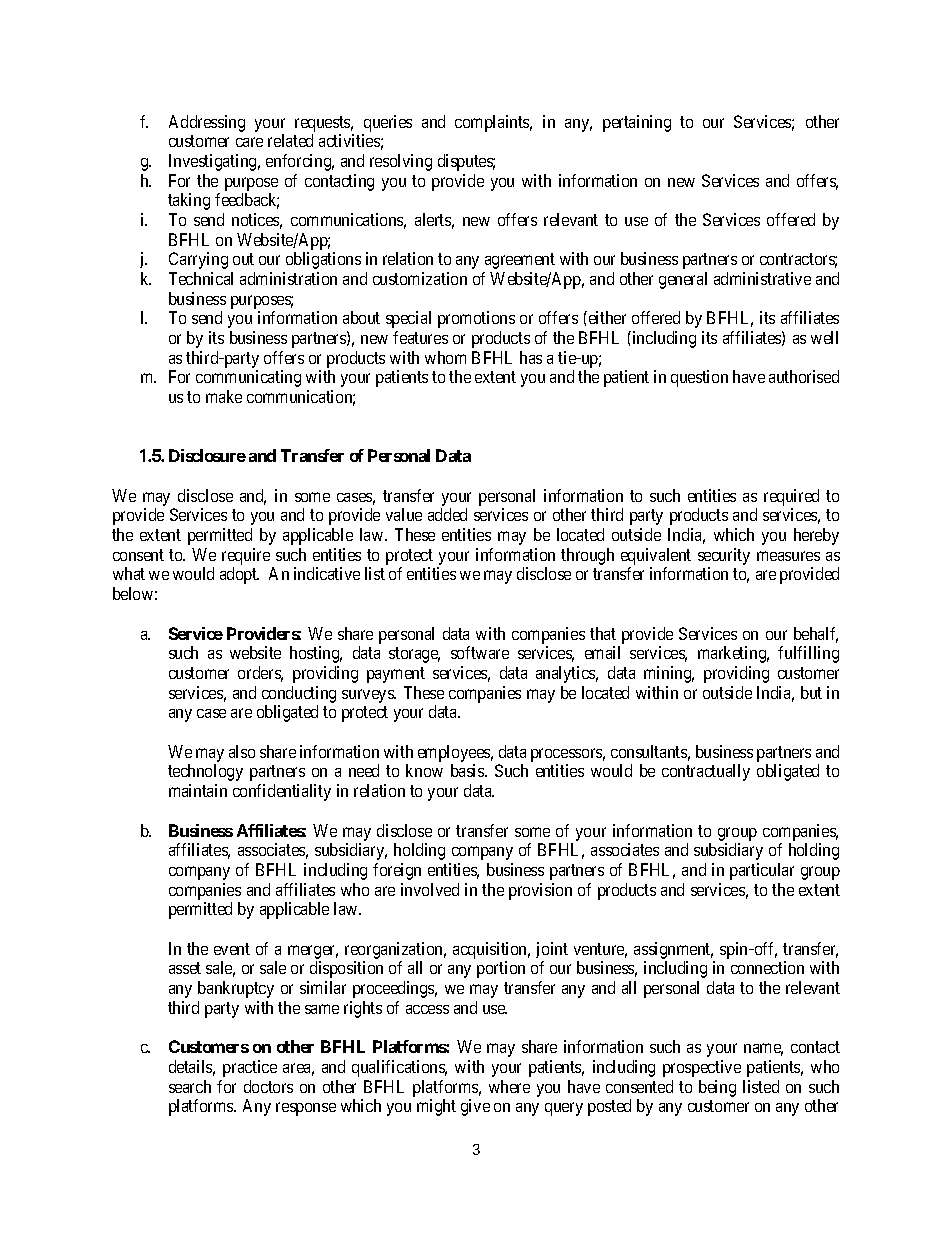 The height and width of the screenshot is (1233, 952). Describe the element at coordinates (699, 378) in the screenshot. I see `question` at that location.
